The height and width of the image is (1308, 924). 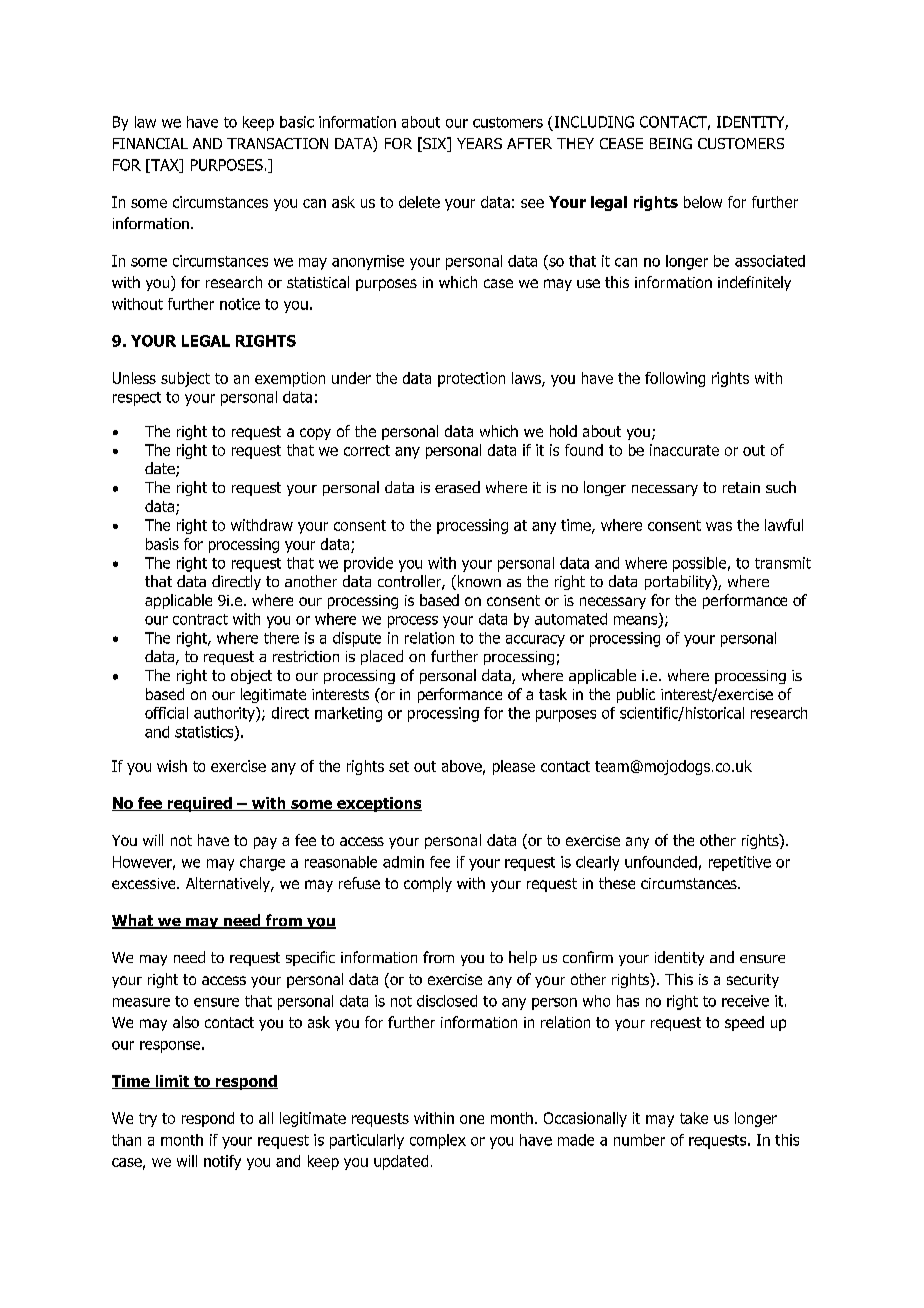 I want to click on YEARS, so click(x=479, y=143).
